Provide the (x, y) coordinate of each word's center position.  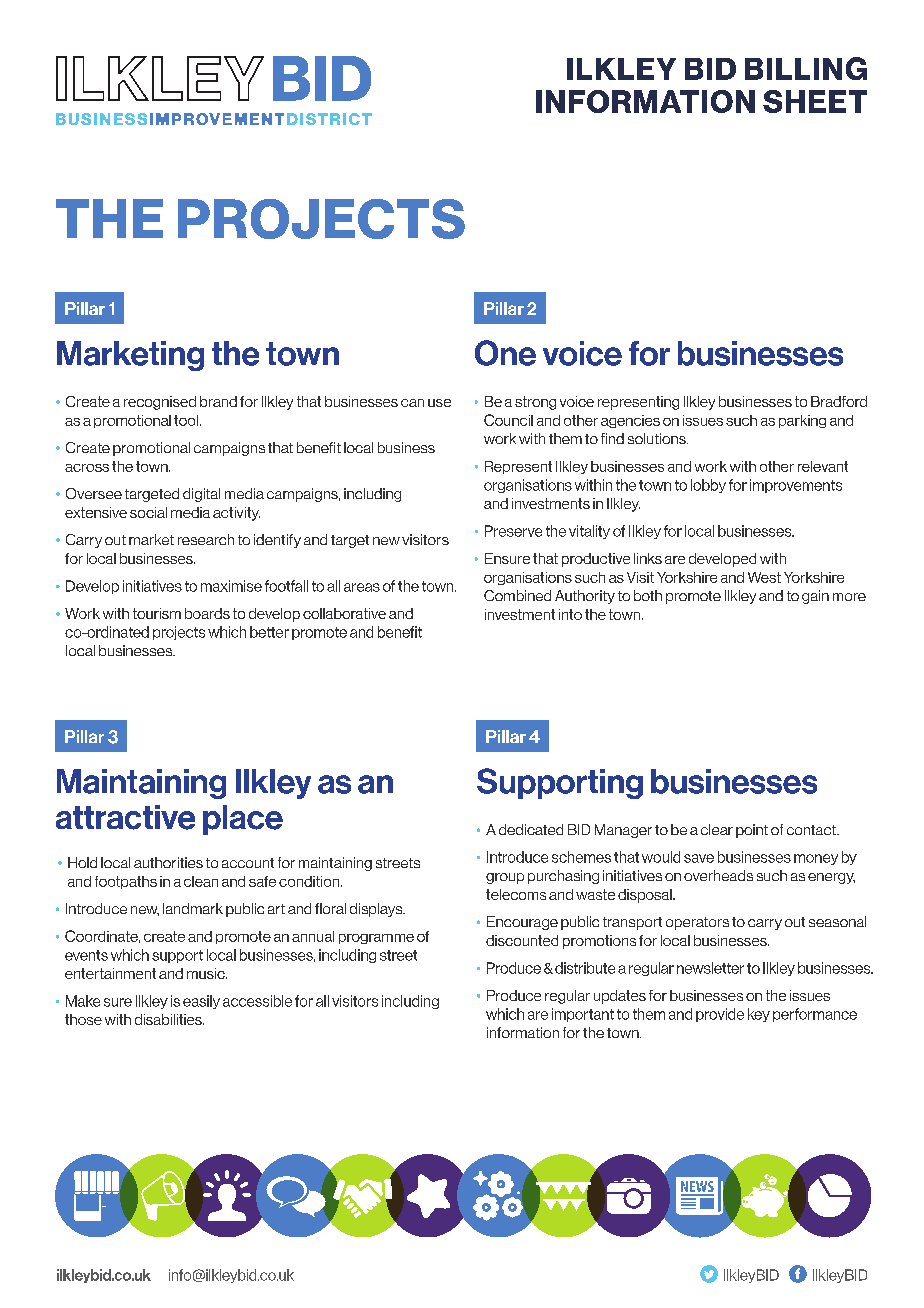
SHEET (815, 101)
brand (218, 401)
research (206, 539)
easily (201, 1002)
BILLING (806, 68)
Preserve (513, 531)
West (764, 577)
